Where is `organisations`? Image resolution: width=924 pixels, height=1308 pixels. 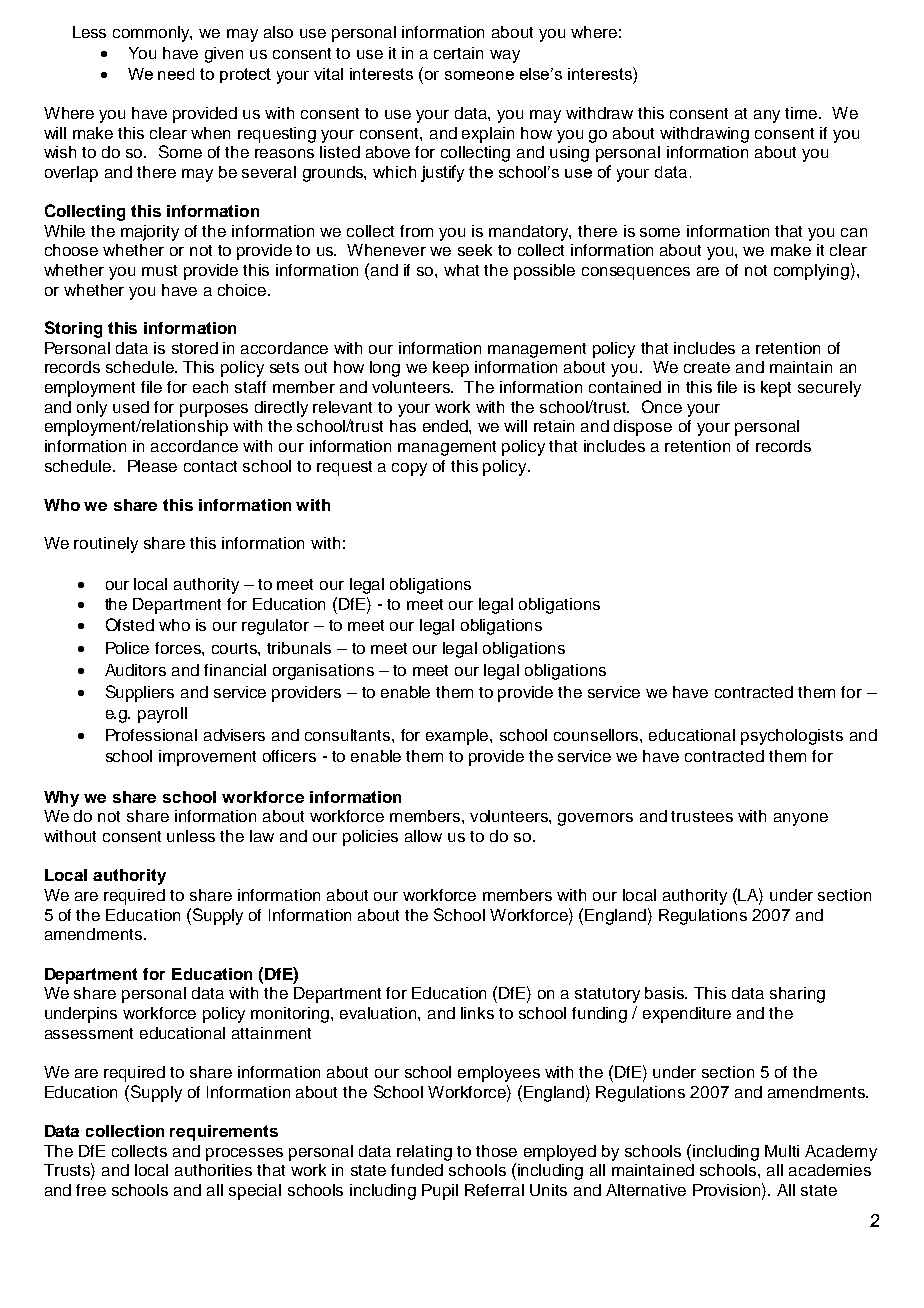
organisations is located at coordinates (323, 672).
